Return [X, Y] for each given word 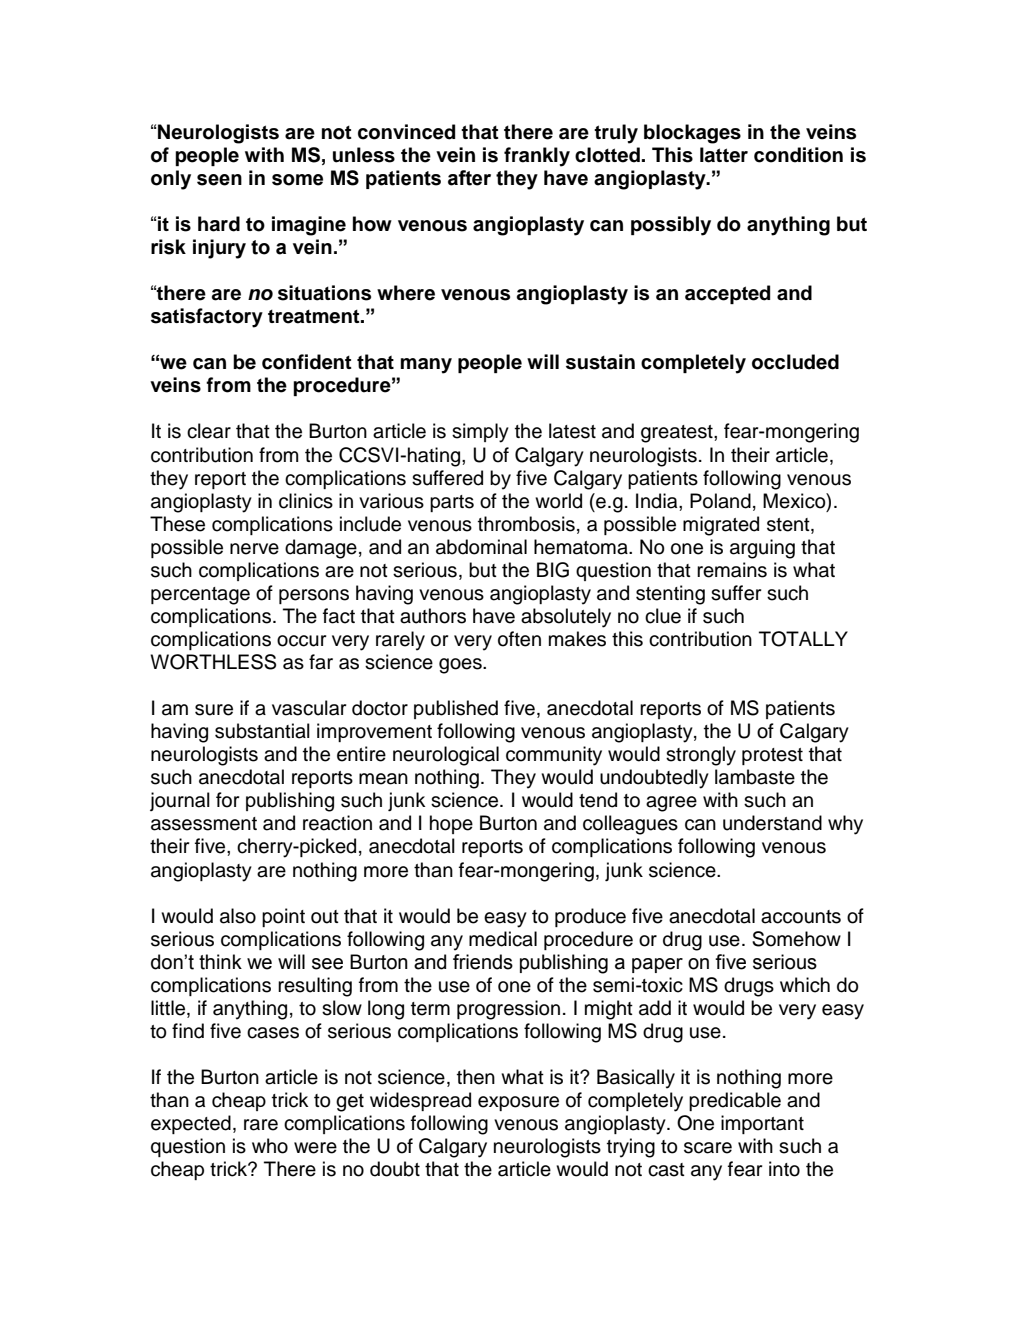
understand [772, 823]
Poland [720, 501]
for [227, 800]
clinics [306, 501]
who [270, 1146]
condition [798, 155]
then [476, 1077]
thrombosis [526, 524]
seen [219, 180]
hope [451, 824]
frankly [537, 157]
